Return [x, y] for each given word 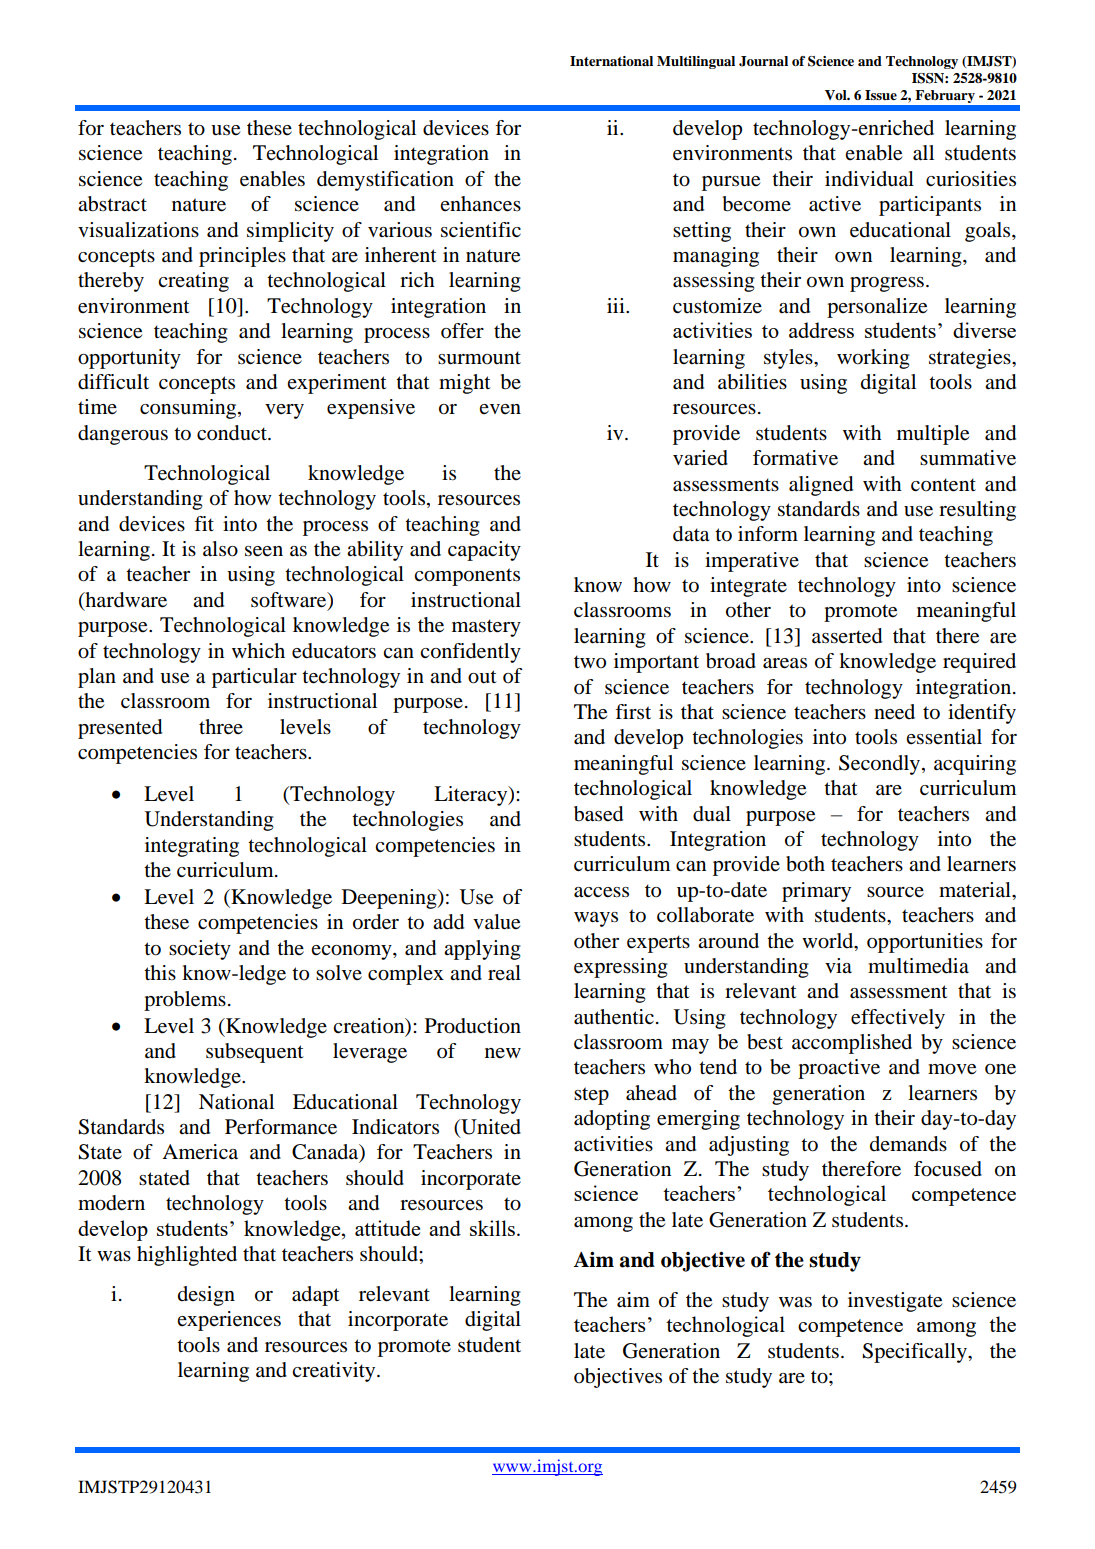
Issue [881, 95]
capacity [484, 551]
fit [204, 523]
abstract [112, 204]
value [496, 922]
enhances [480, 204]
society [200, 950]
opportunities [925, 943]
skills [492, 1228]
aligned [821, 486]
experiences [229, 1321]
